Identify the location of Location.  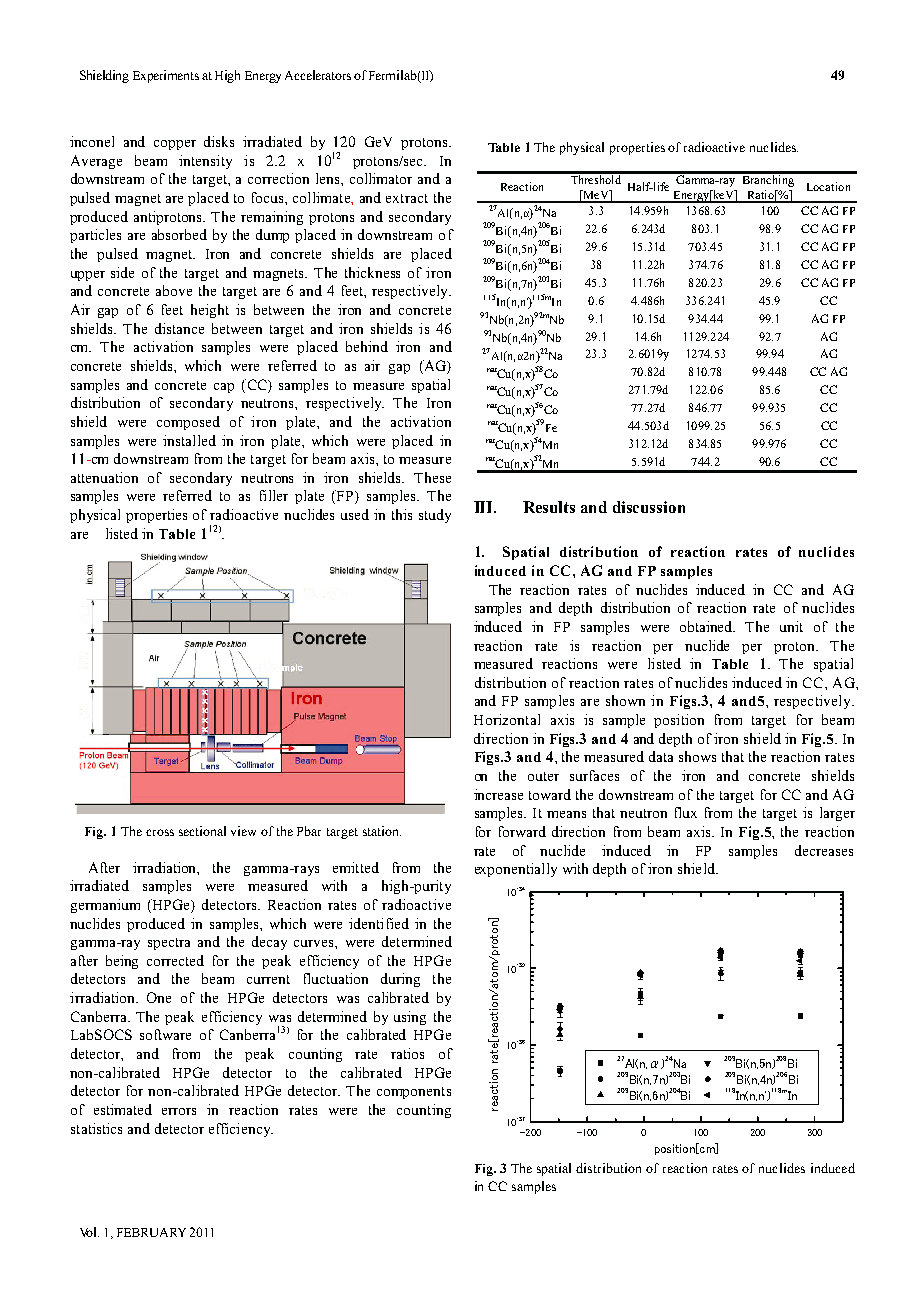
(828, 186).
